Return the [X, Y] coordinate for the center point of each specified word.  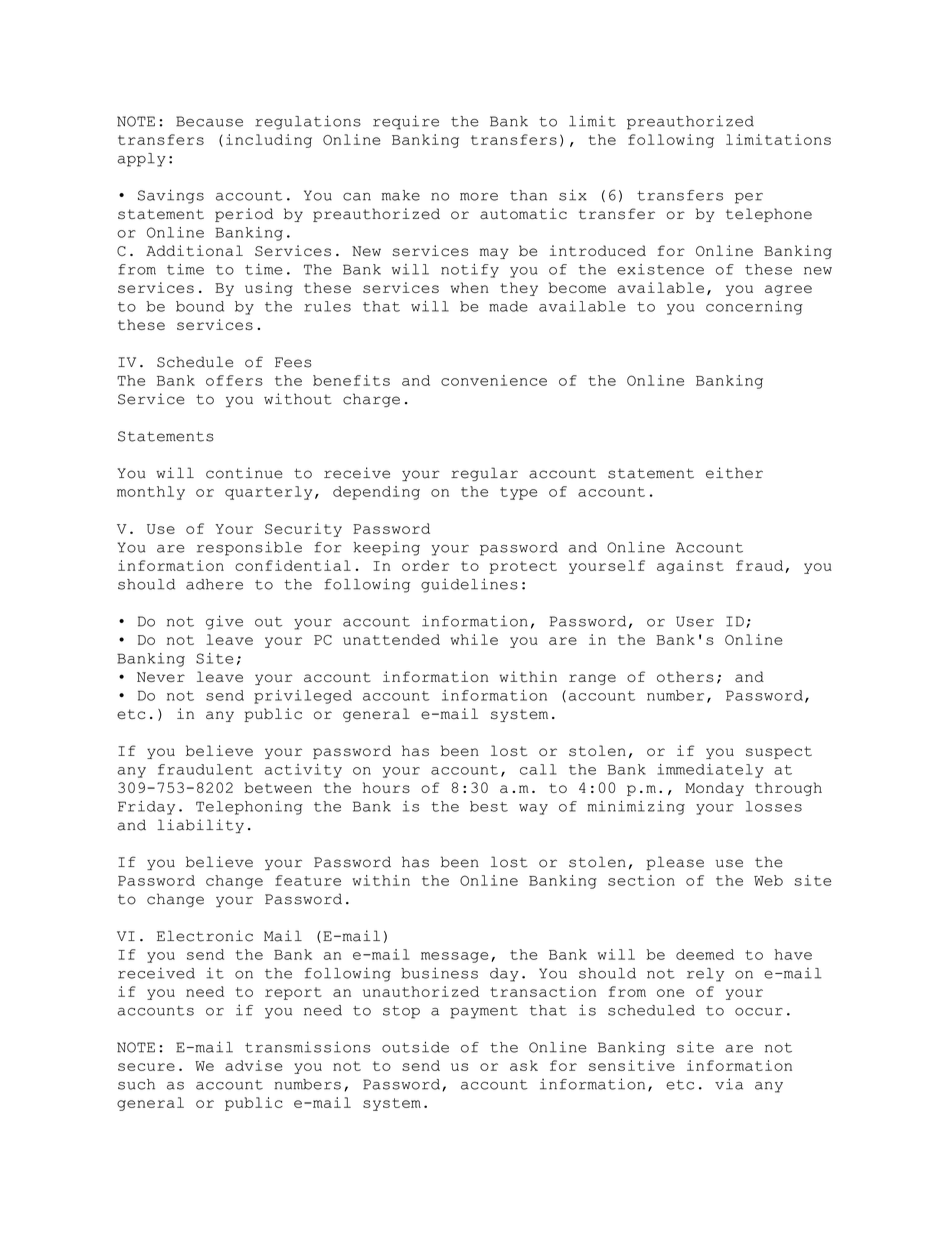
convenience [494, 380]
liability [200, 826]
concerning [754, 308]
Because [209, 121]
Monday [714, 789]
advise [254, 1065]
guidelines [469, 585]
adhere [214, 584]
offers [234, 380]
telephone [769, 215]
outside [415, 1047]
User [695, 621]
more [479, 197]
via [729, 1084]
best [489, 806]
